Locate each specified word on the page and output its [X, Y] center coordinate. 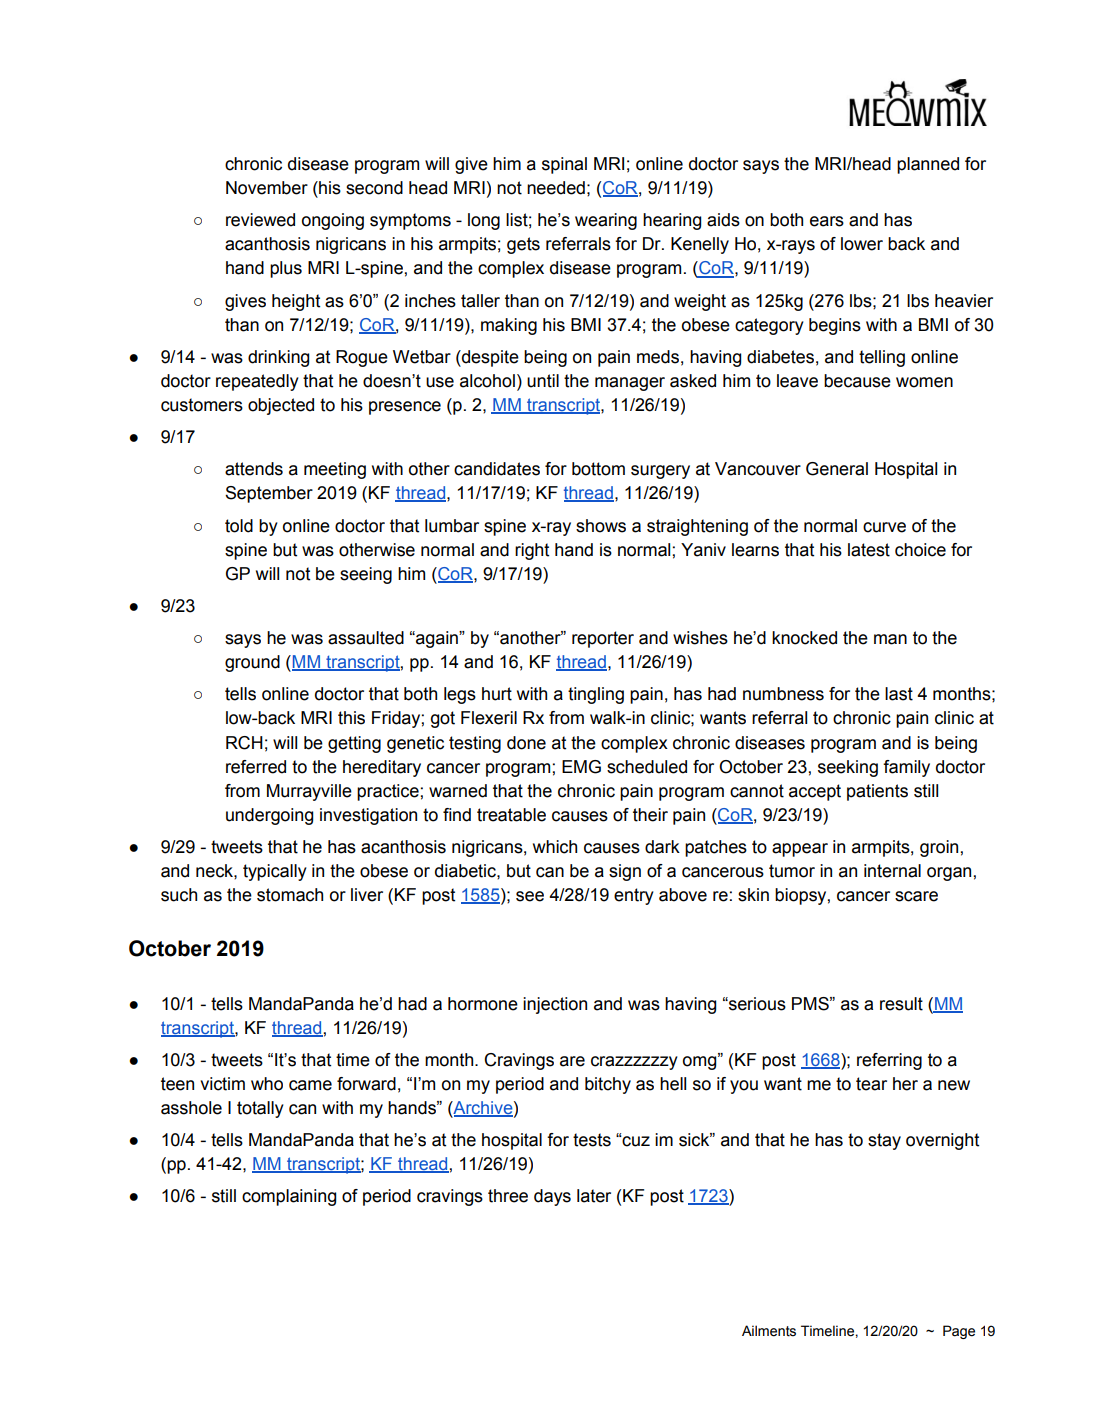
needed [556, 188]
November [267, 188]
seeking [848, 768]
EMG [581, 767]
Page [959, 1332]
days [552, 1197]
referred [256, 767]
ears [827, 221]
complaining [289, 1197]
